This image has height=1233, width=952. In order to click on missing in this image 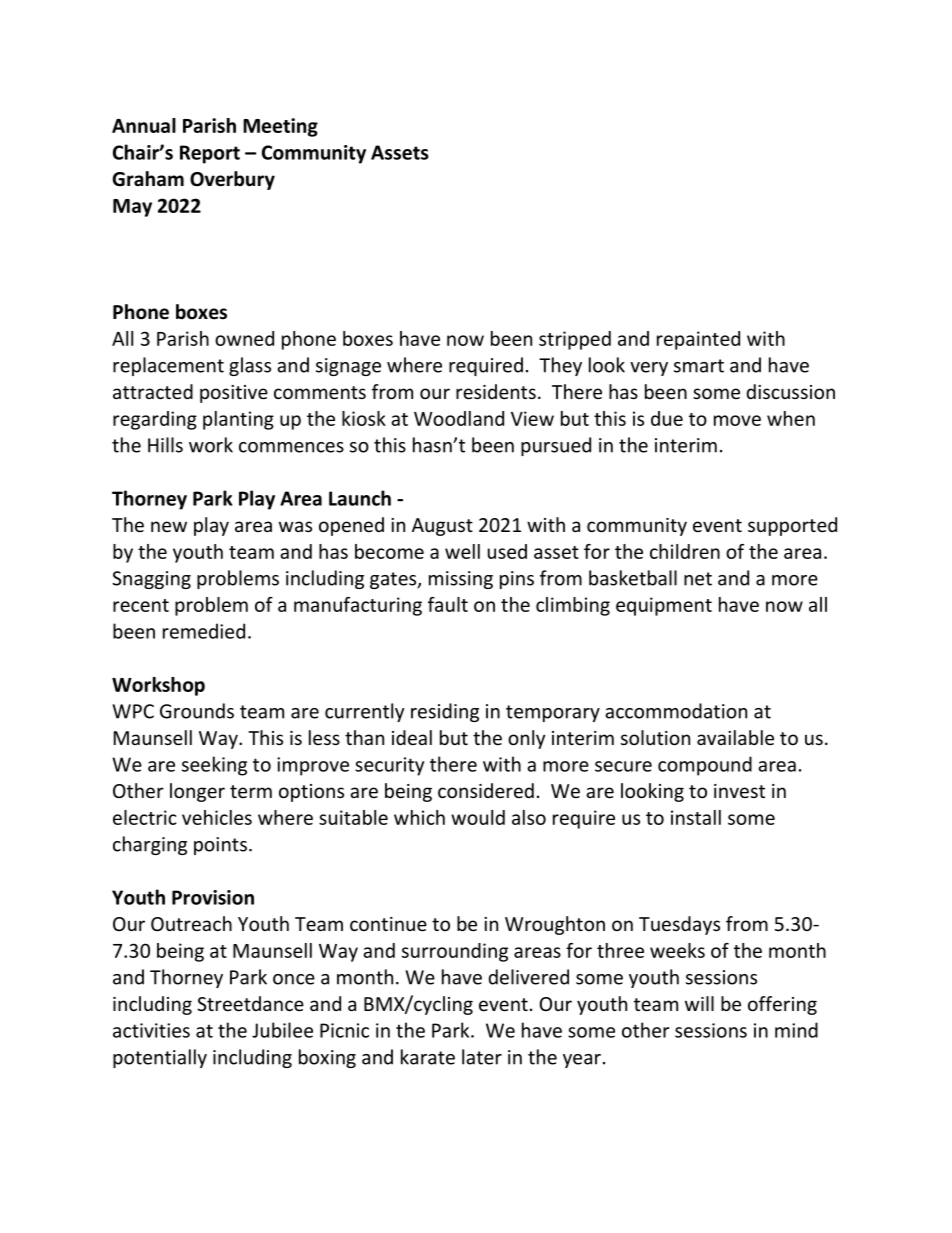, I will do `click(461, 580)`.
